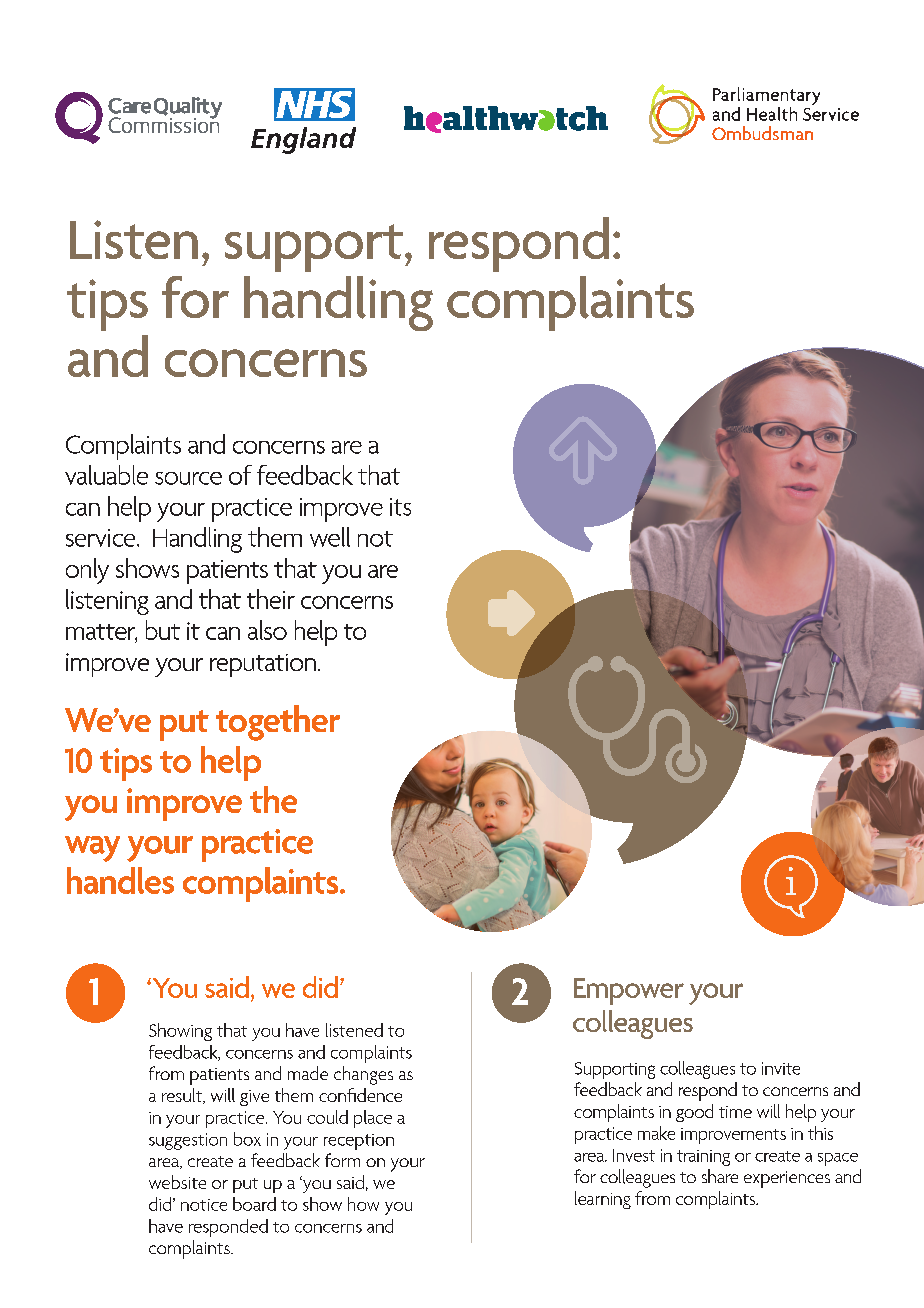  What do you see at coordinates (263, 665) in the screenshot?
I see `reputation` at bounding box center [263, 665].
